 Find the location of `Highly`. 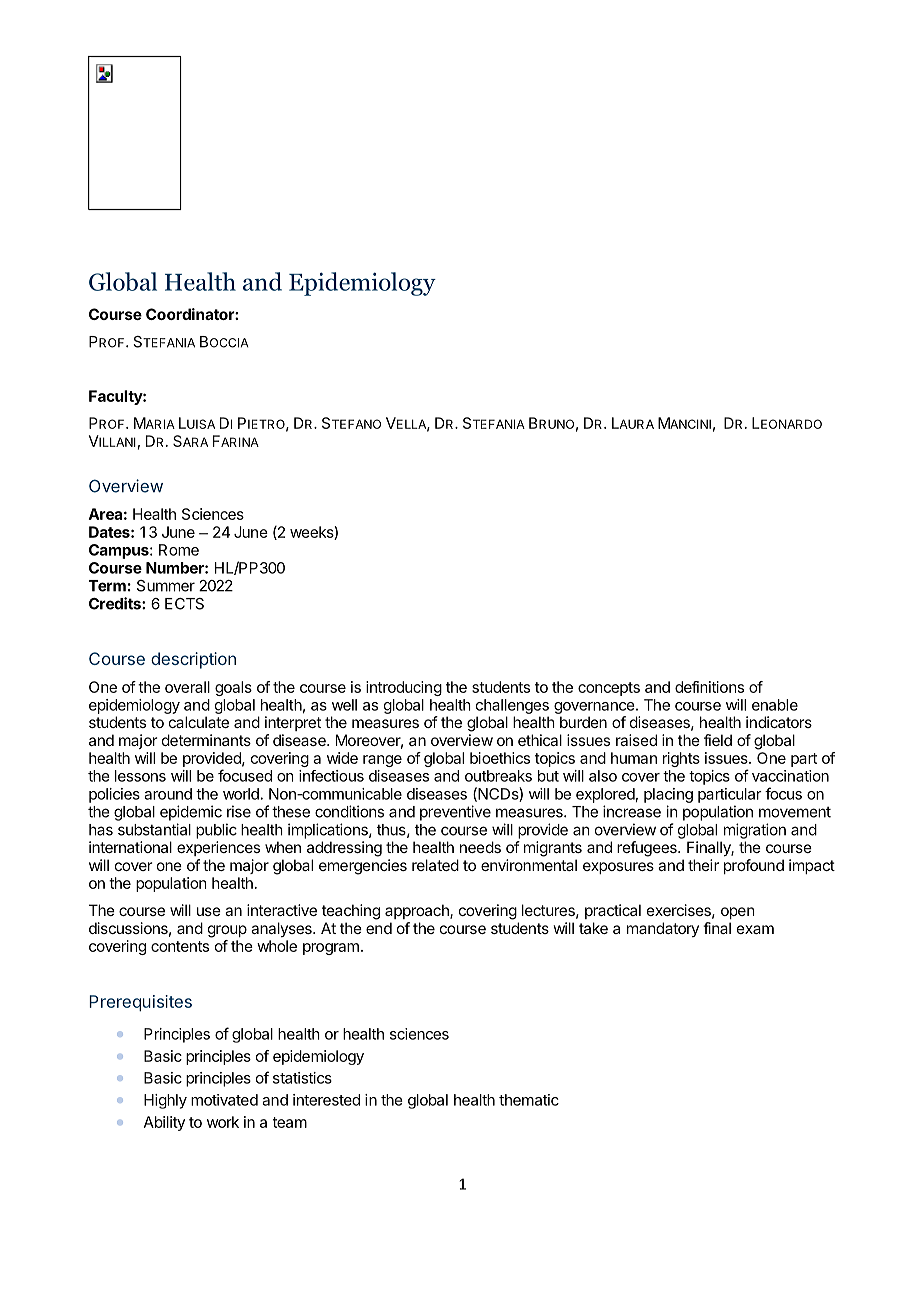

Highly is located at coordinates (165, 1101).
